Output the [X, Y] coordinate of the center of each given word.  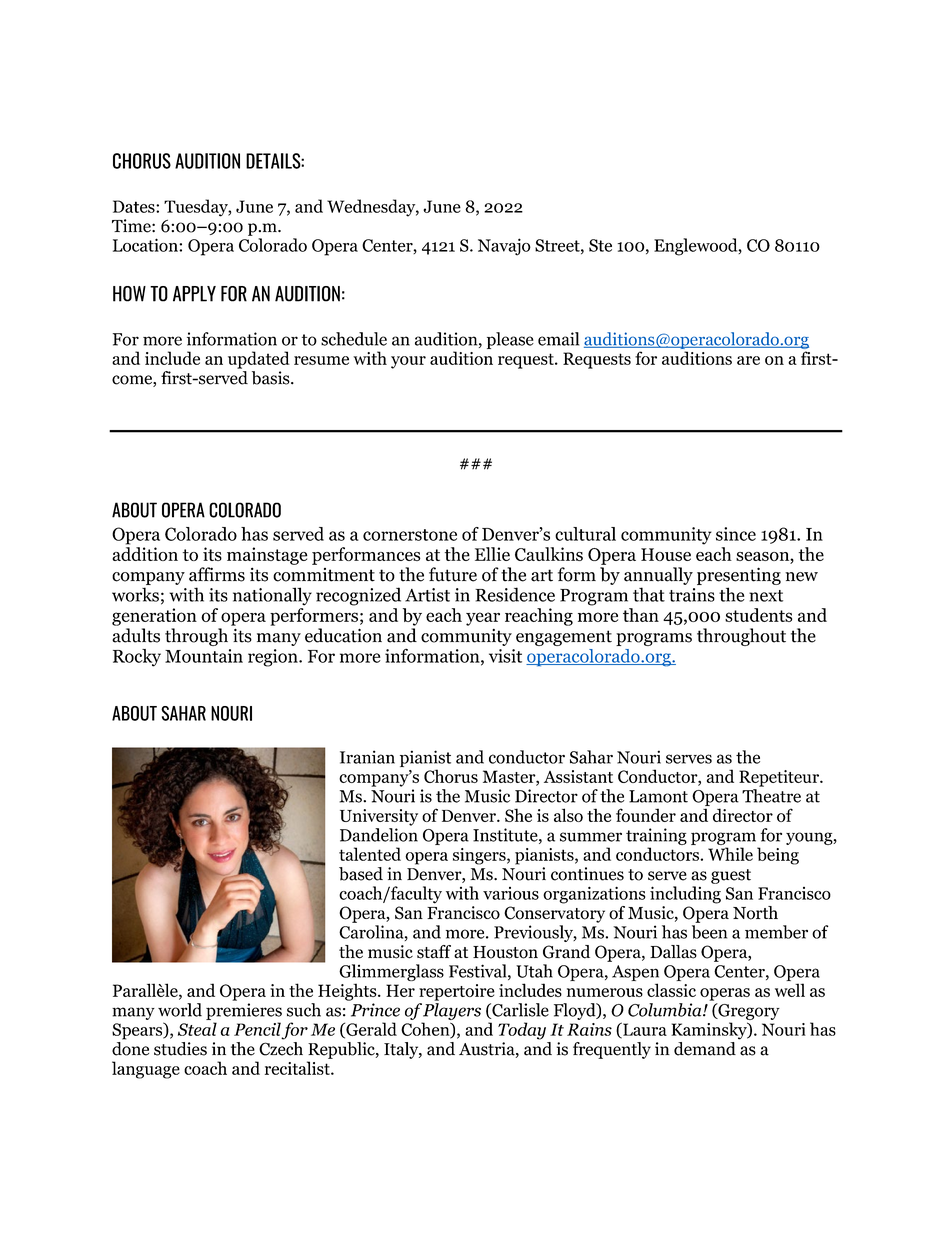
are [748, 360]
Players [452, 1011]
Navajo [504, 247]
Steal [197, 1029]
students [758, 615]
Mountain [204, 656]
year [483, 619]
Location [146, 245]
